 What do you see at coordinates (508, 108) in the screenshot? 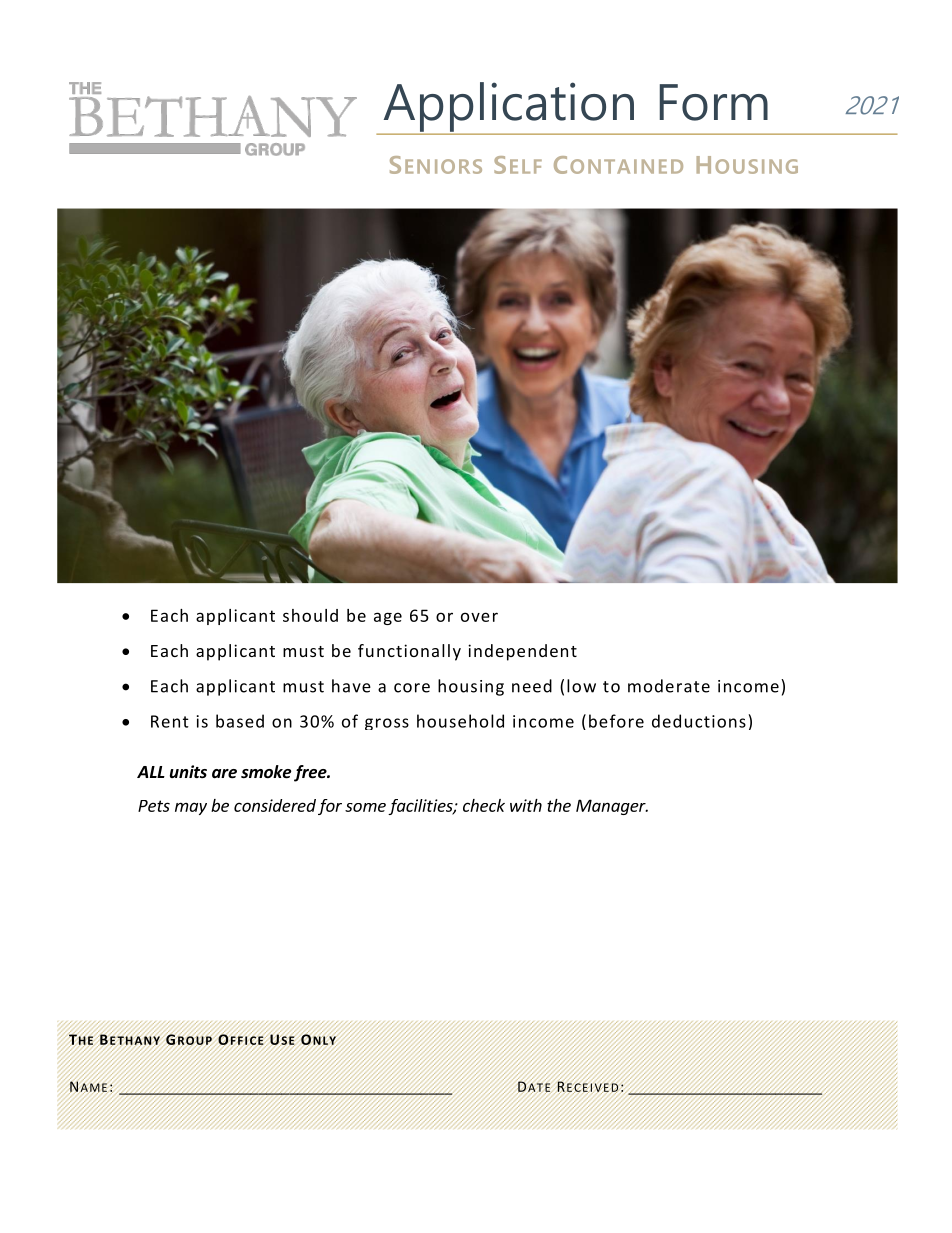
I see `Application` at bounding box center [508, 108].
